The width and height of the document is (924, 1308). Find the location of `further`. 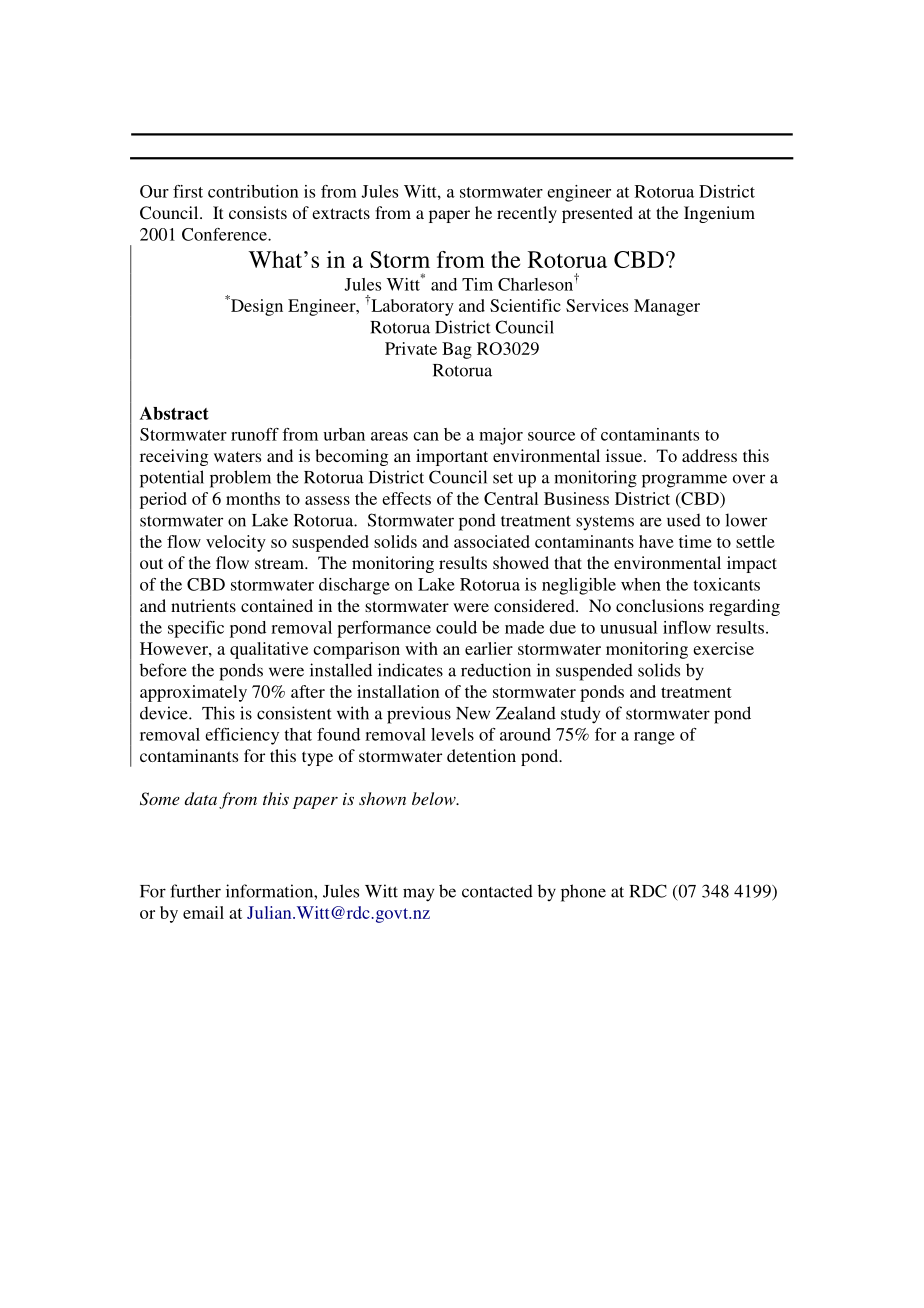

further is located at coordinates (195, 891).
